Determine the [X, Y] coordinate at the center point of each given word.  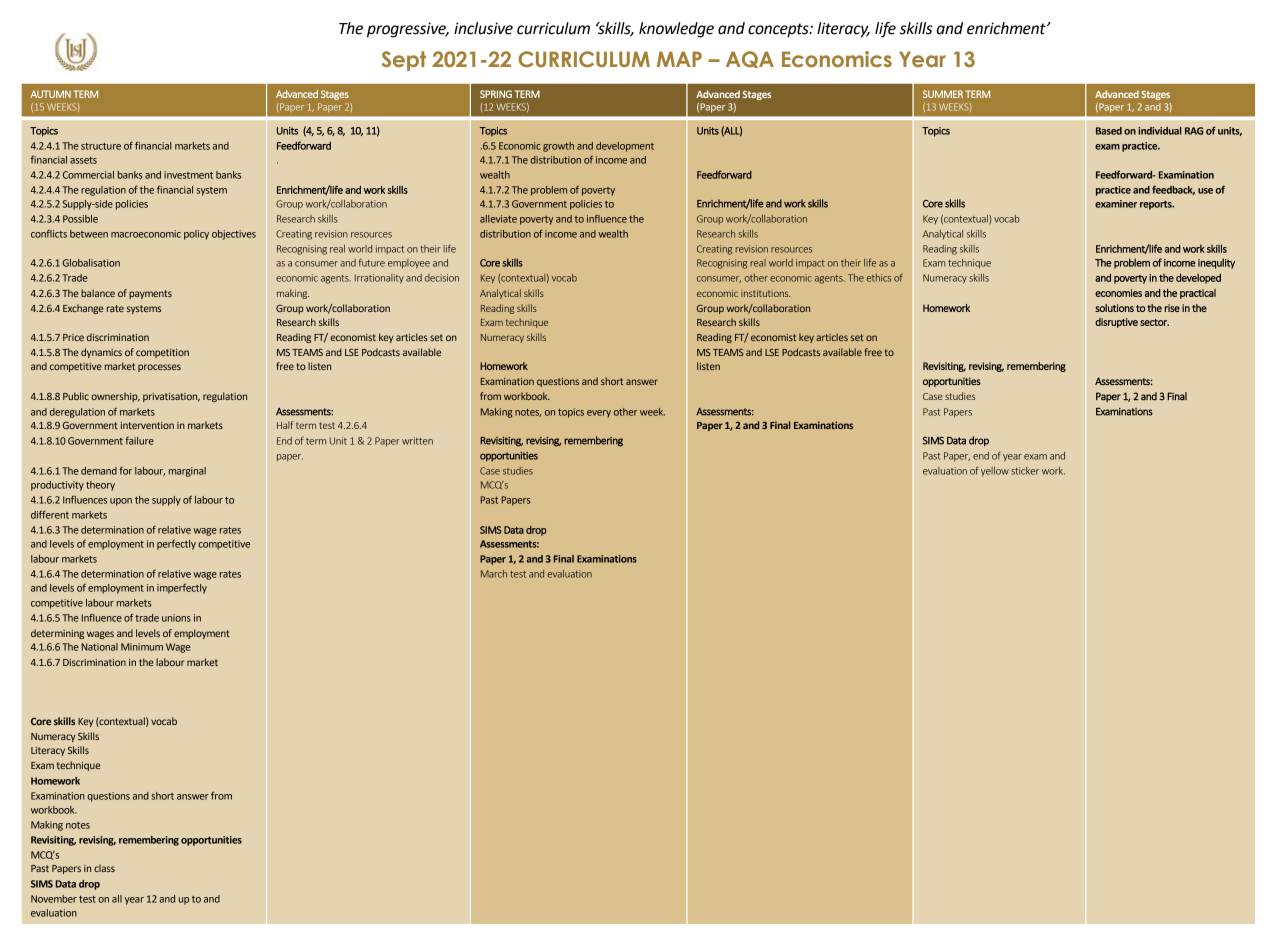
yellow [995, 472]
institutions [765, 293]
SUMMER [943, 94]
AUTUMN [50, 94]
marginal [187, 472]
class [104, 868]
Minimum [142, 647]
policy [196, 235]
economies [1118, 293]
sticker [1025, 471]
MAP [679, 59]
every [599, 414]
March [494, 574]
